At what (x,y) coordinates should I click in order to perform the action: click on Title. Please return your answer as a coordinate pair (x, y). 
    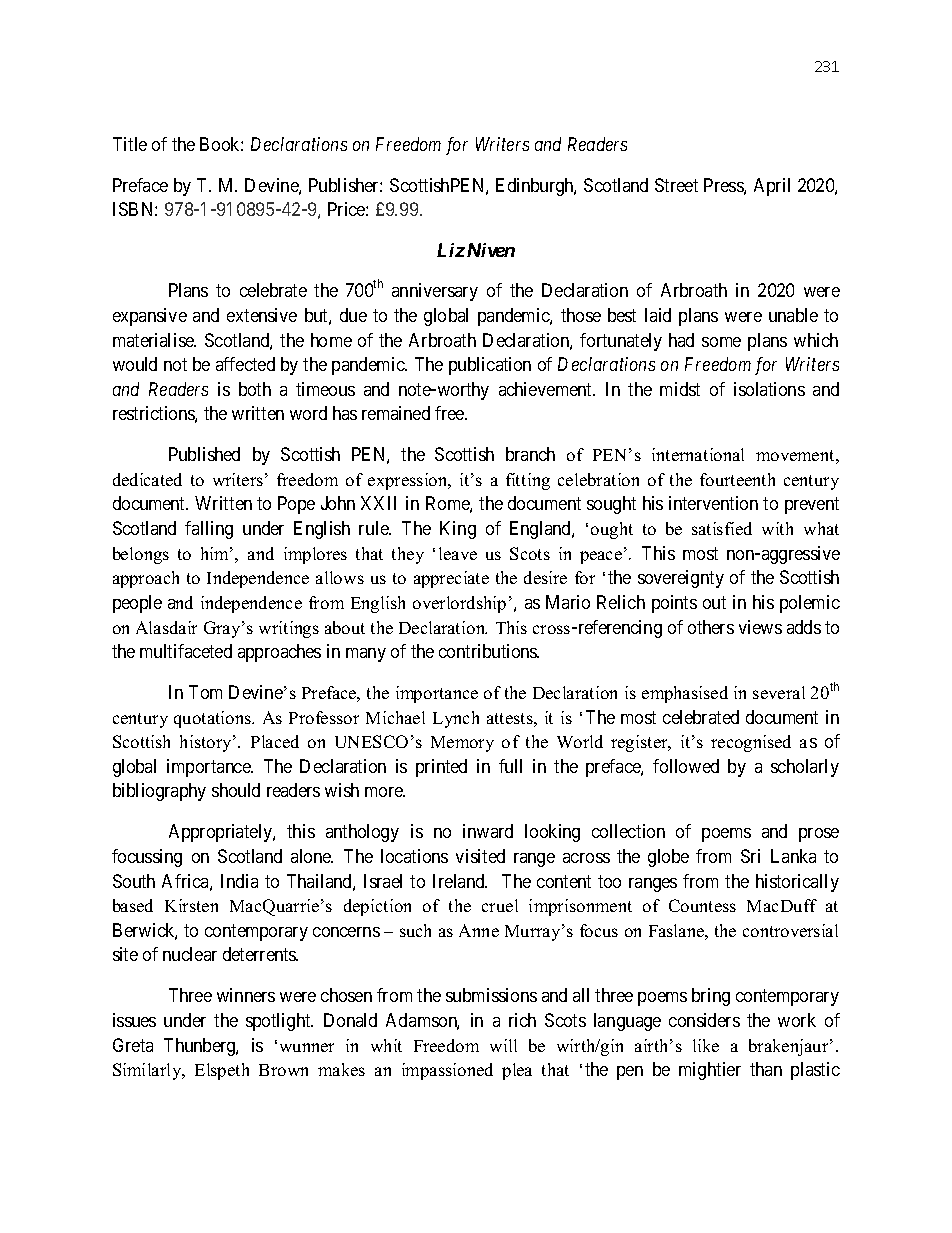
    Looking at the image, I should click on (130, 144).
